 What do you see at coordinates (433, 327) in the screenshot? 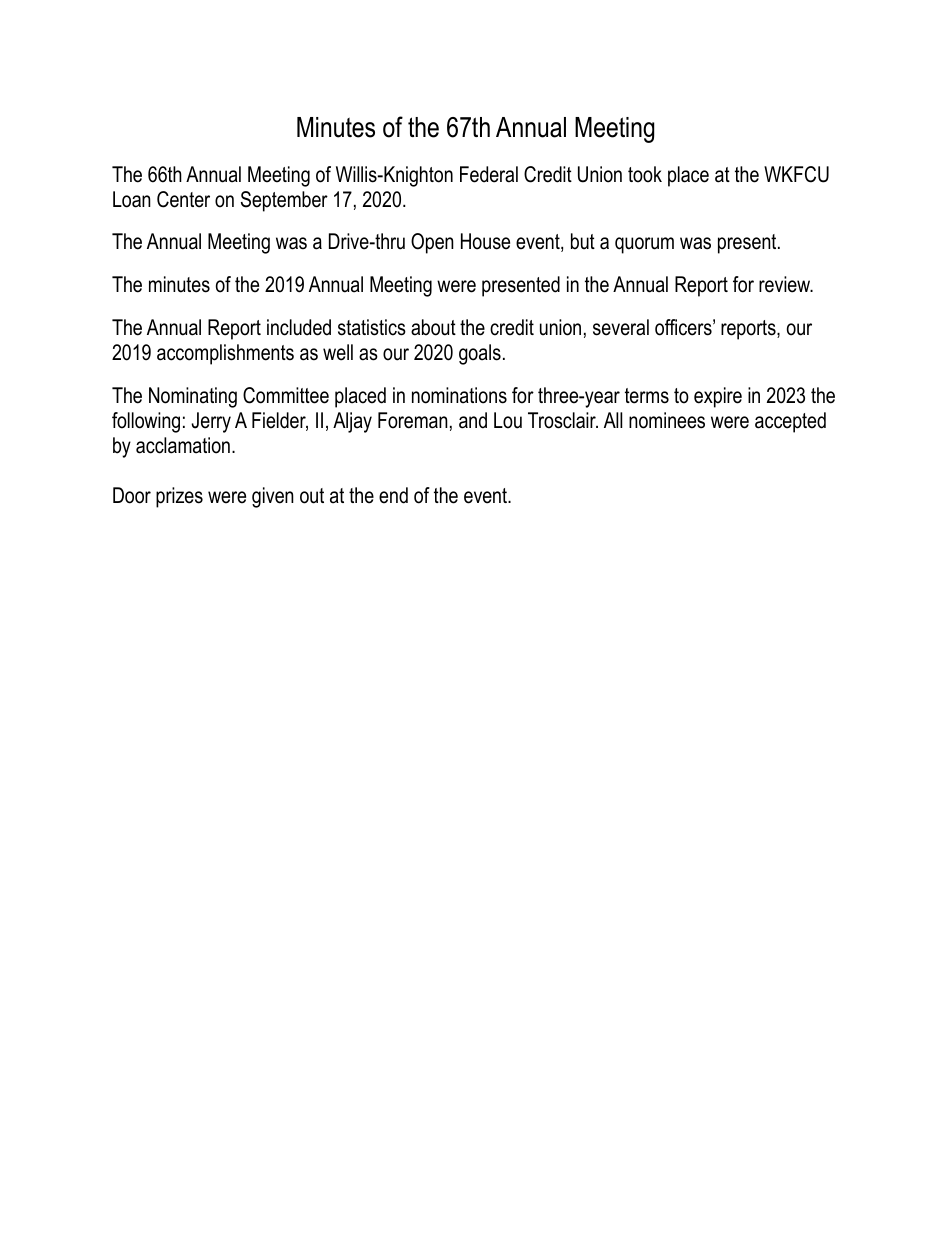
I see `about` at bounding box center [433, 327].
